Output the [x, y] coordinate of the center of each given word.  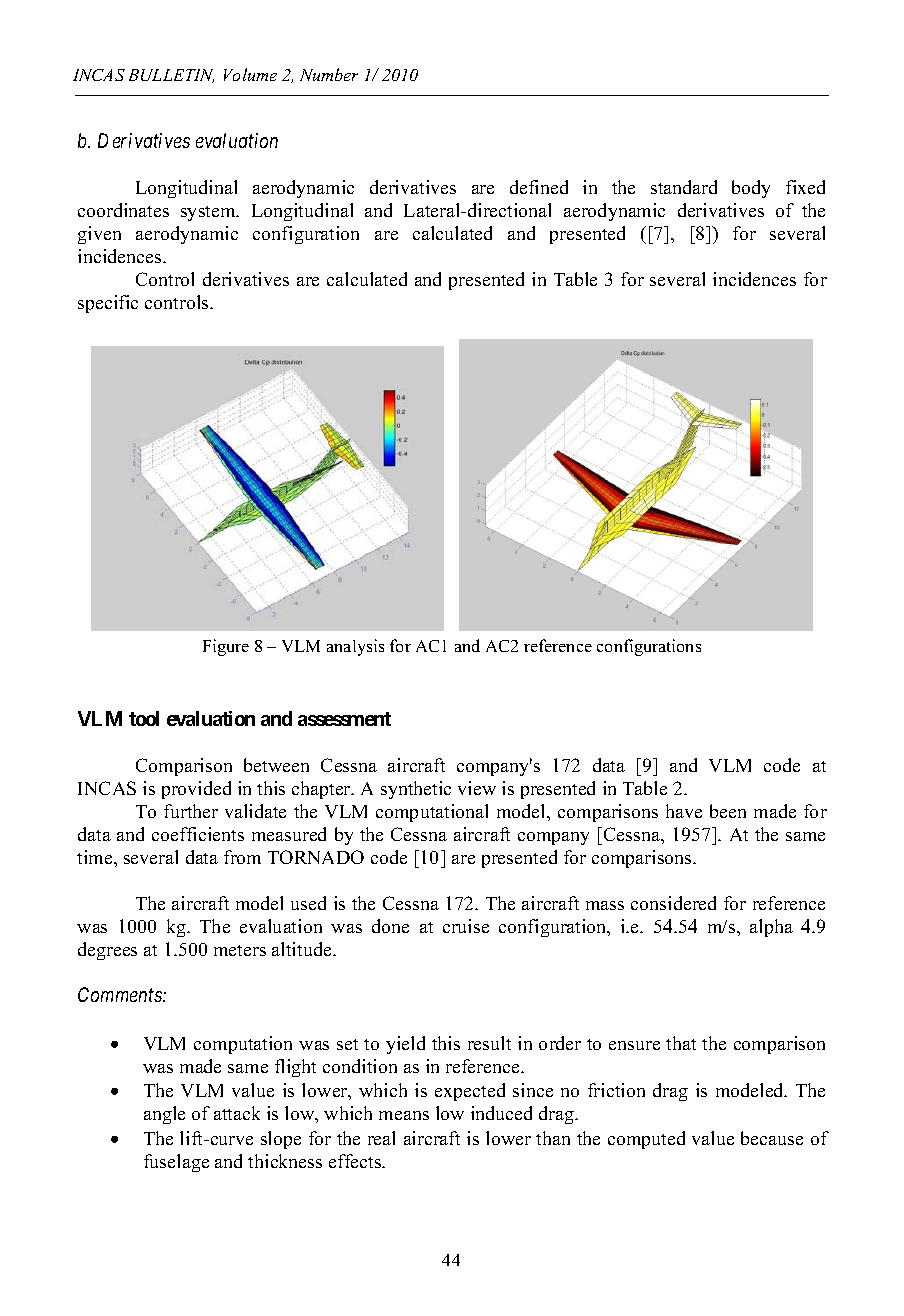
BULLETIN [171, 76]
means [404, 1115]
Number [329, 74]
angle [164, 1115]
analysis [355, 647]
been [728, 811]
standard [684, 187]
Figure [226, 647]
